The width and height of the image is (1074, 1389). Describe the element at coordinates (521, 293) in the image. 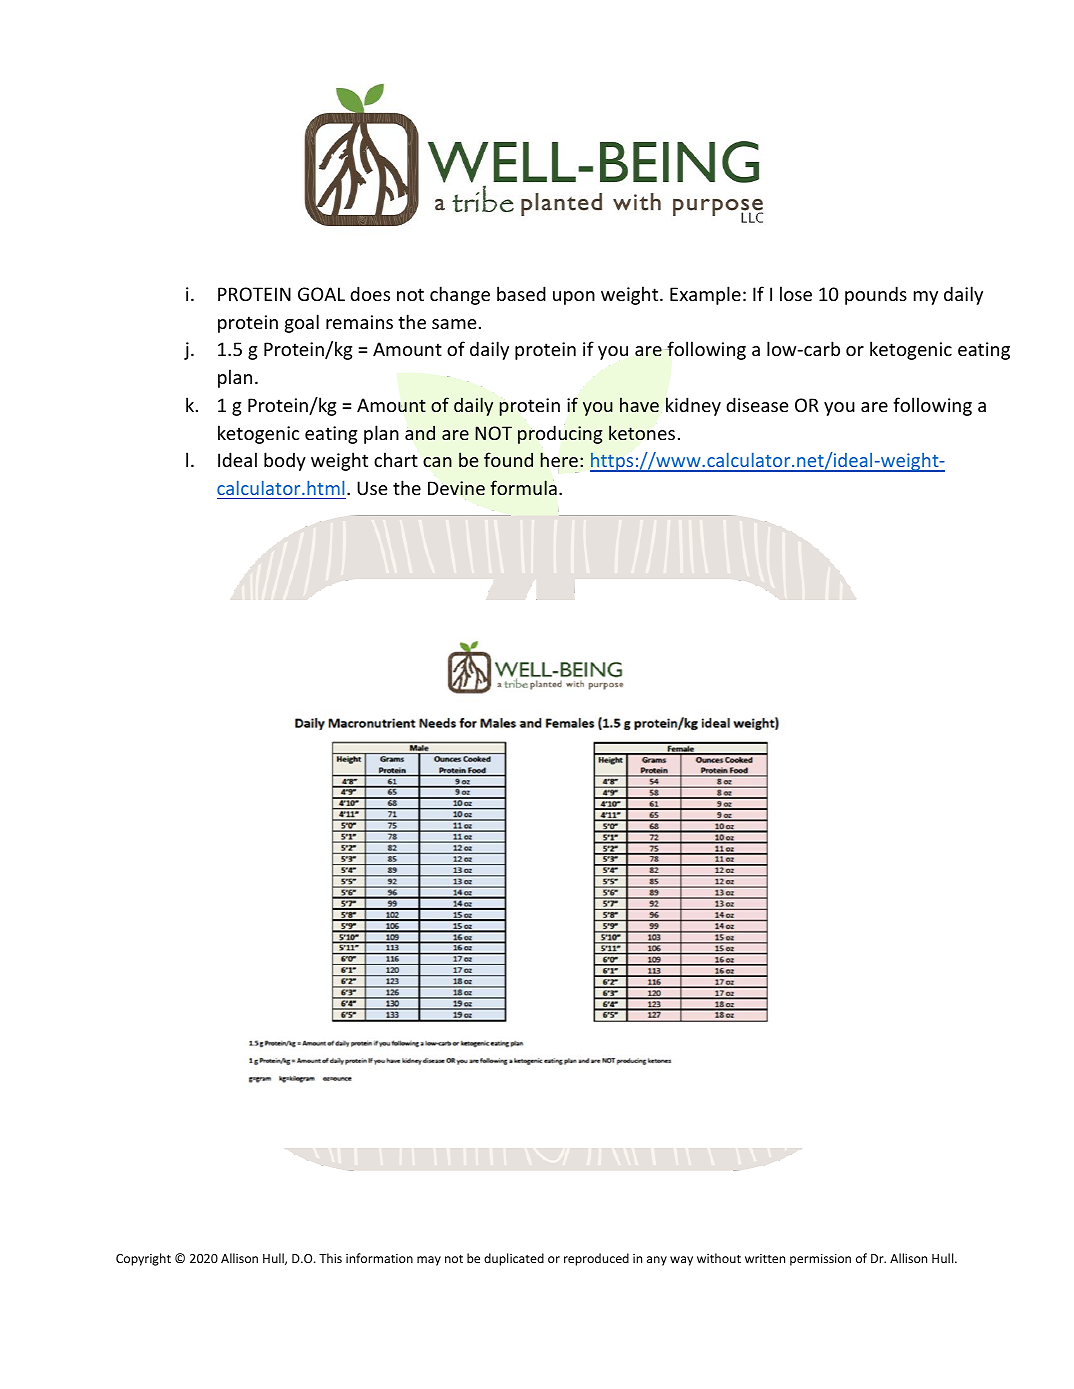

I see `based` at that location.
